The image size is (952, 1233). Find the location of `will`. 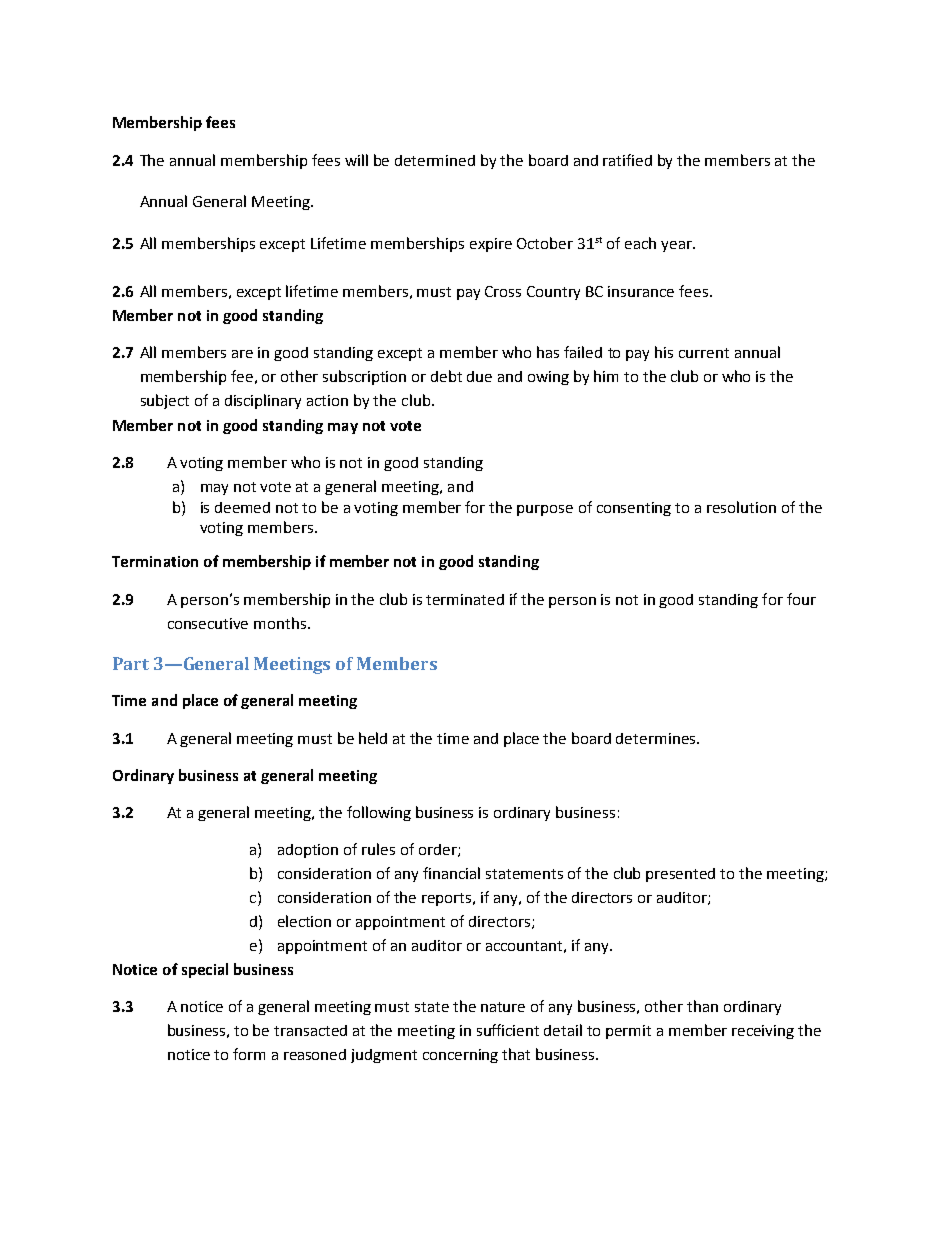

will is located at coordinates (356, 160).
